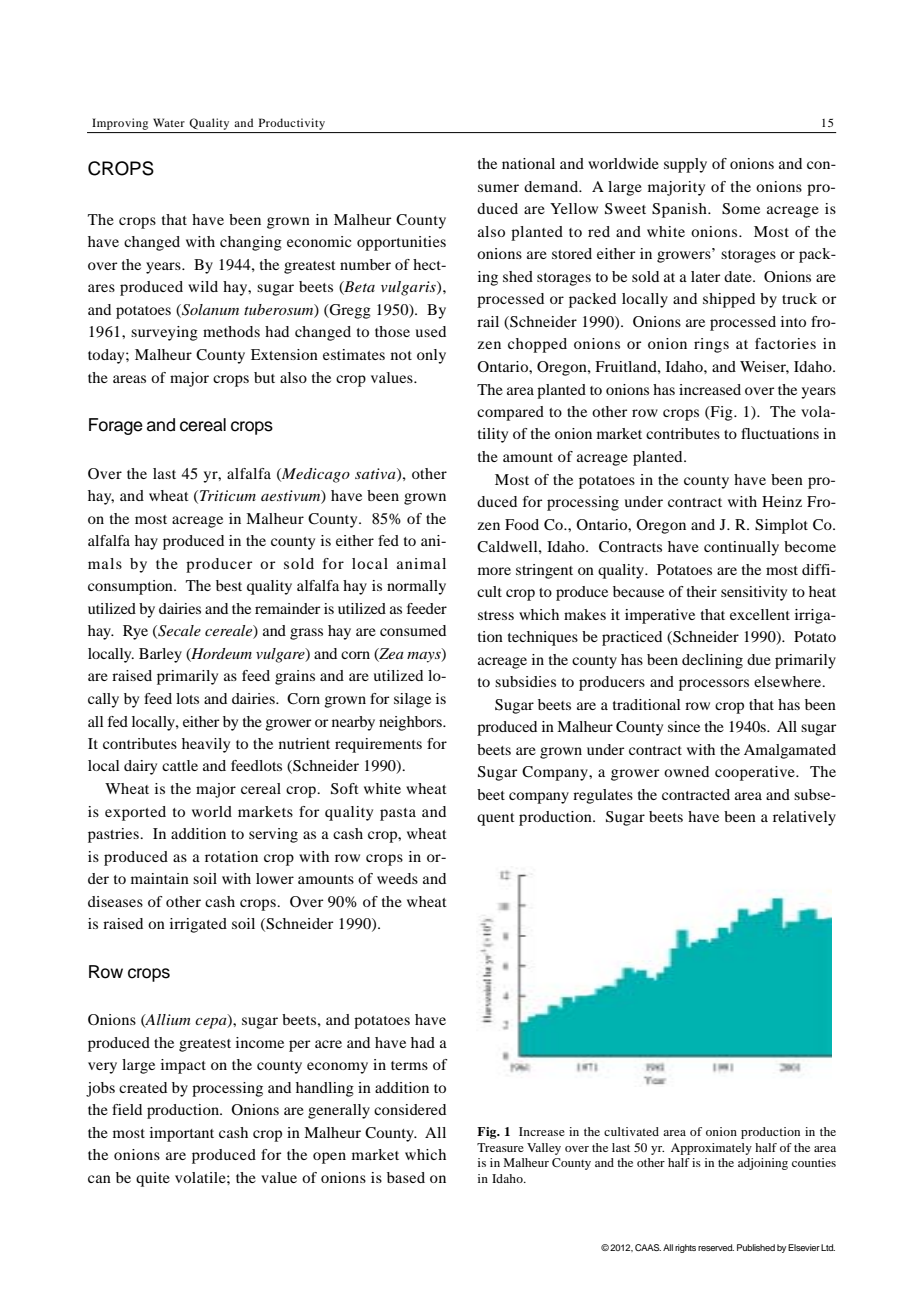 The height and width of the screenshot is (1308, 924). Describe the element at coordinates (160, 878) in the screenshot. I see `maintain` at that location.
